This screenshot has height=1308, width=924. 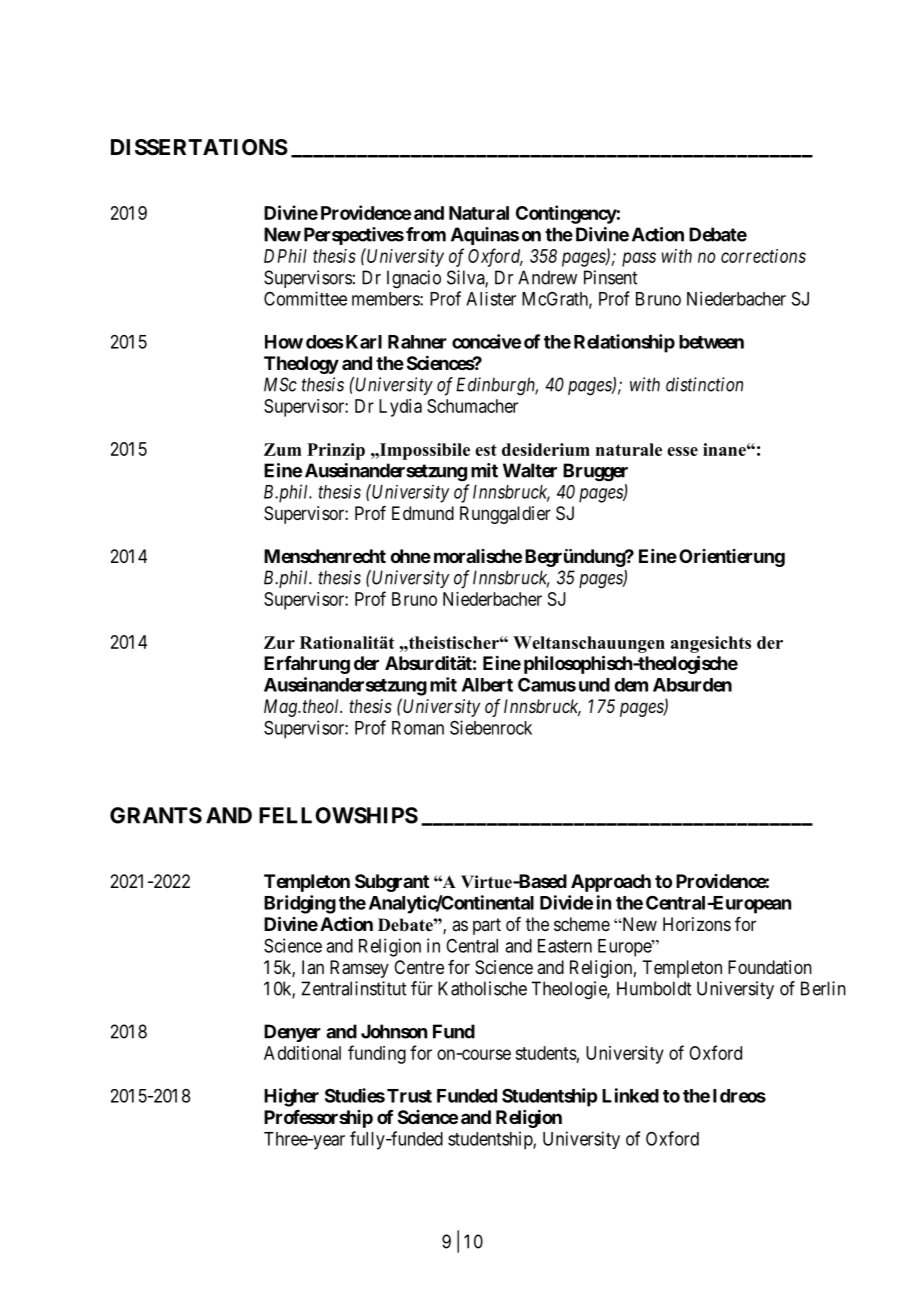 What do you see at coordinates (763, 256) in the screenshot?
I see `corrections` at bounding box center [763, 256].
